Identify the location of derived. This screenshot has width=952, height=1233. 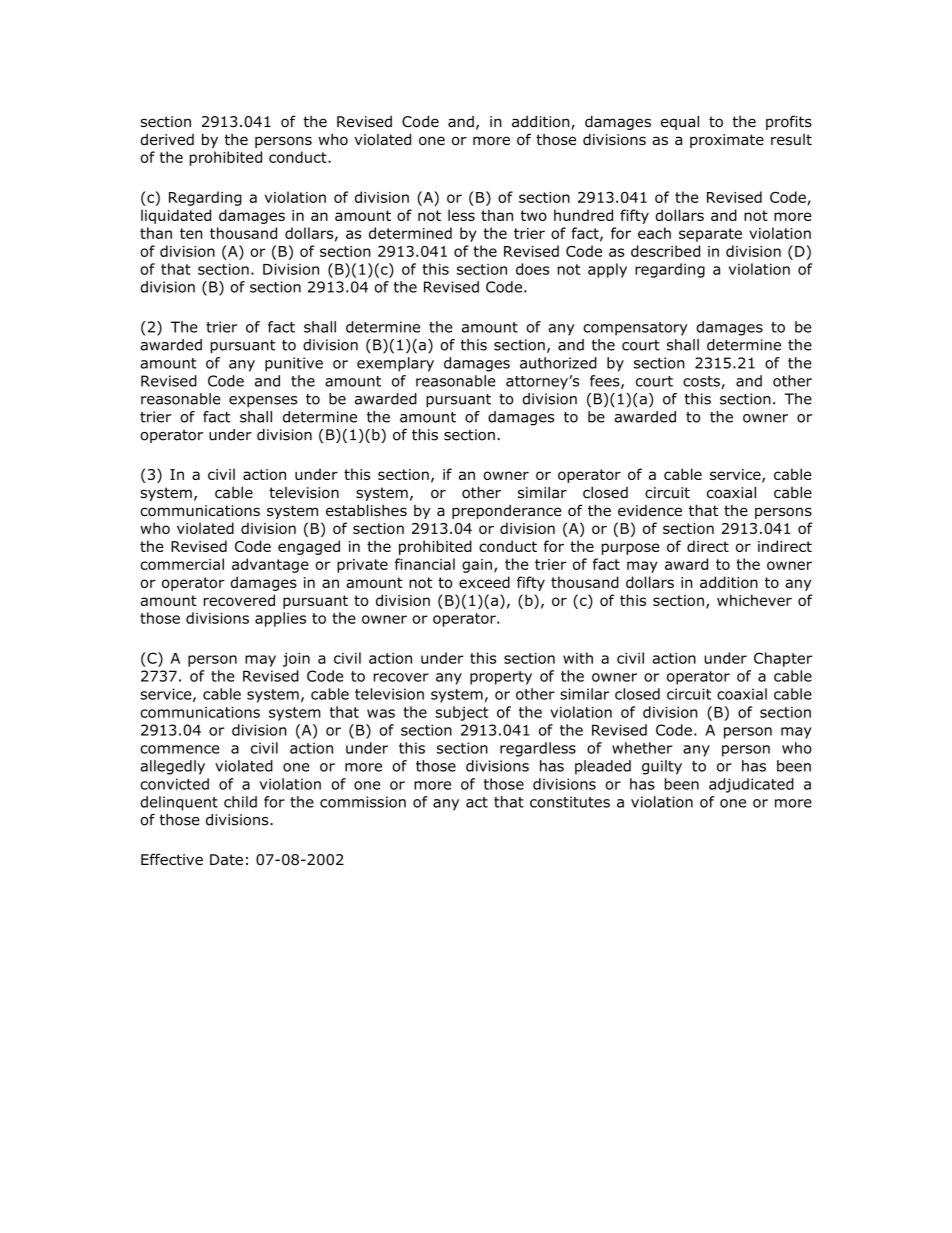
(167, 140).
